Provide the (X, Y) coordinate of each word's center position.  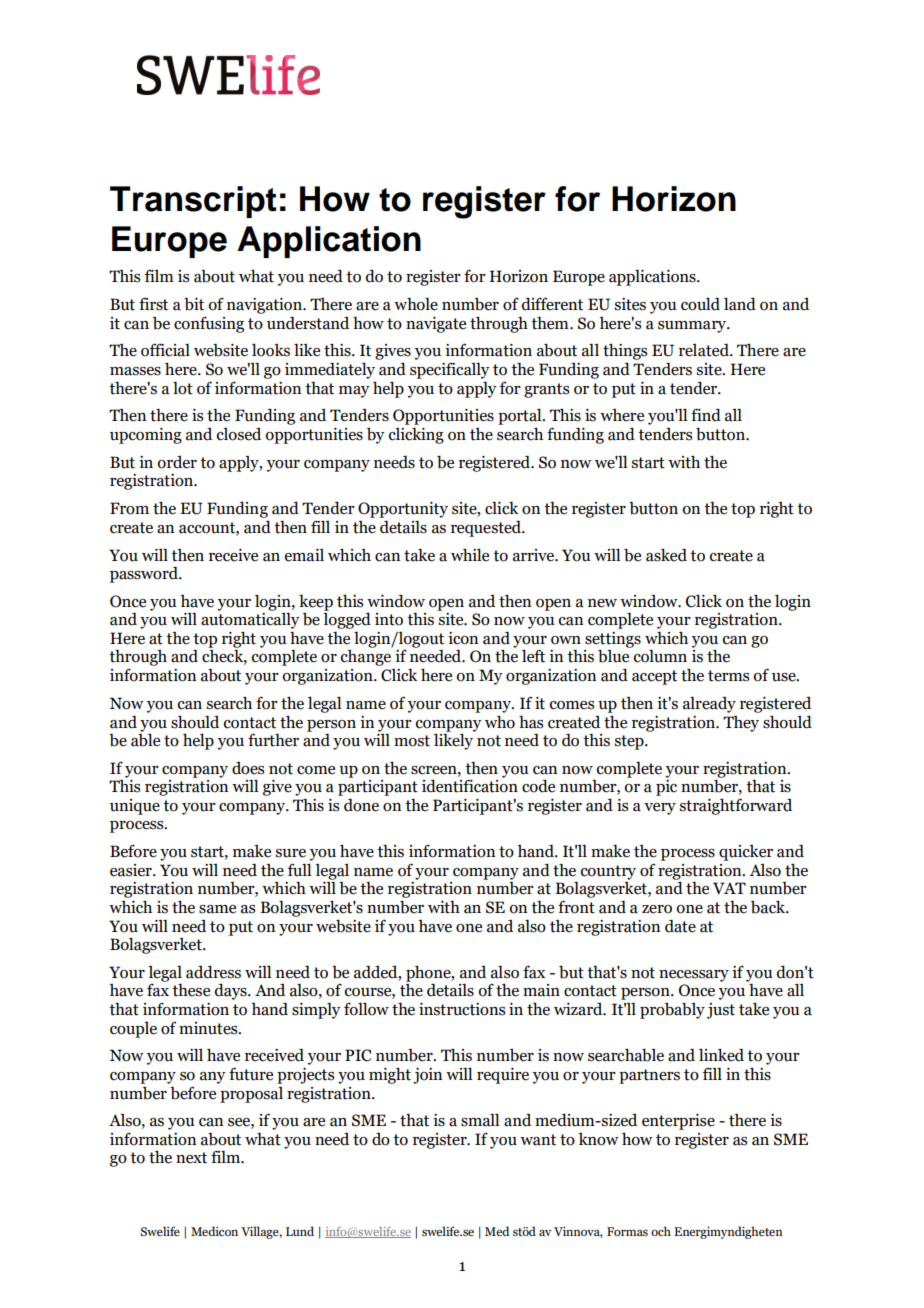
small (480, 1120)
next (191, 1158)
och (661, 1231)
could (700, 304)
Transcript (193, 202)
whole (416, 304)
